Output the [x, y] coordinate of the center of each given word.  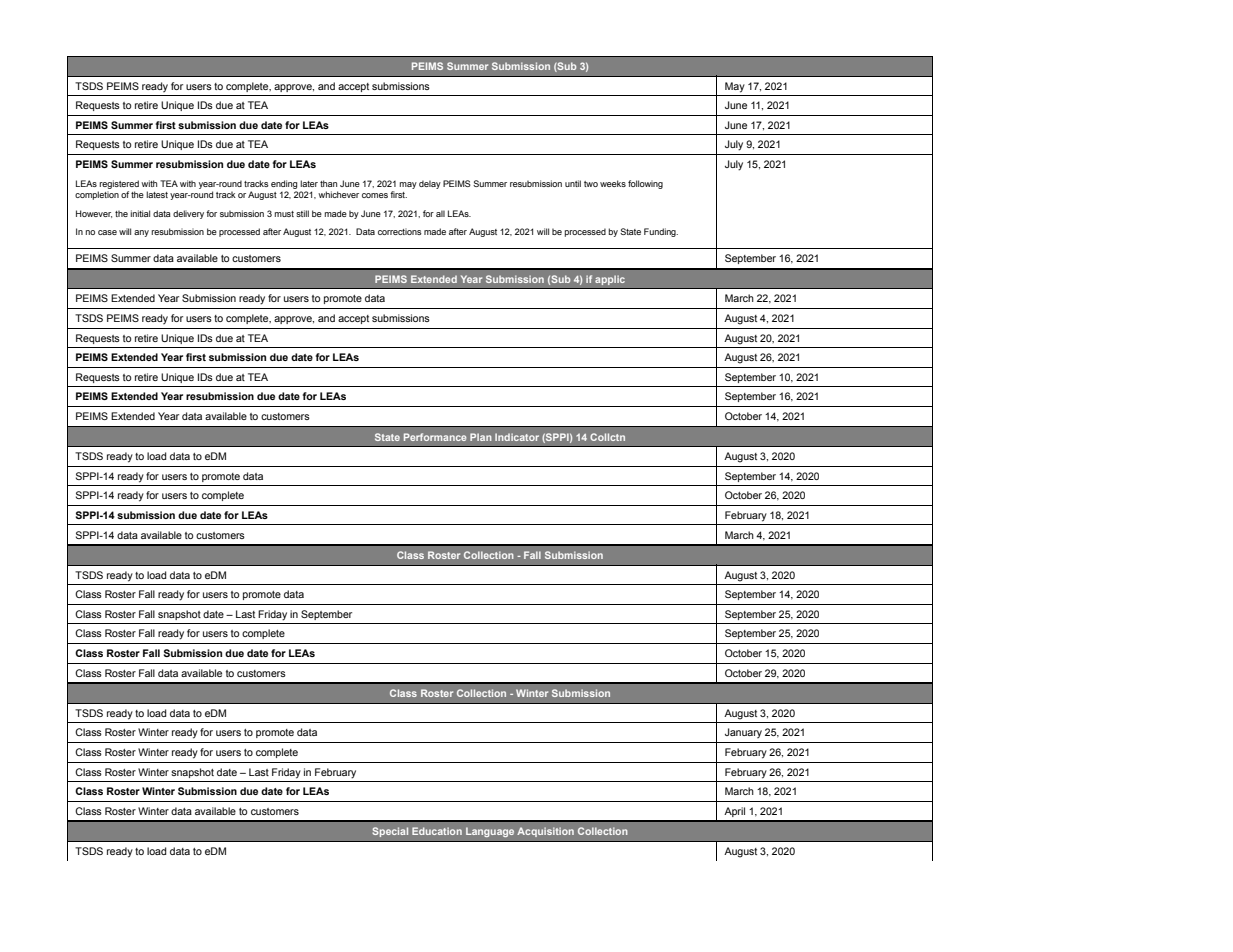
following [645, 184]
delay [430, 184]
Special [390, 832]
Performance [435, 437]
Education [437, 831]
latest [157, 194]
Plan [481, 437]
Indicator [517, 437]
